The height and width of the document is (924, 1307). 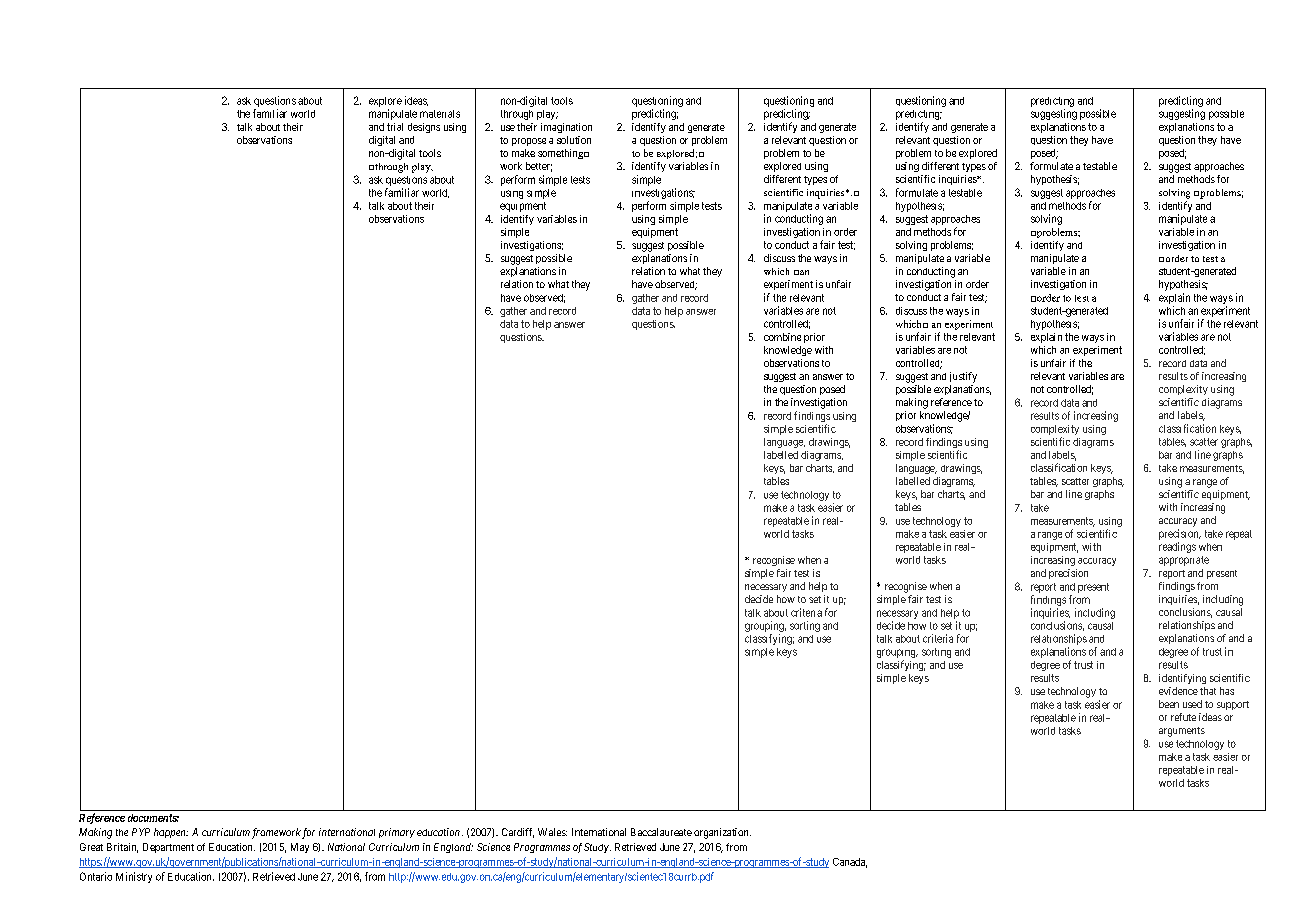 I want to click on Department, so click(x=168, y=848).
